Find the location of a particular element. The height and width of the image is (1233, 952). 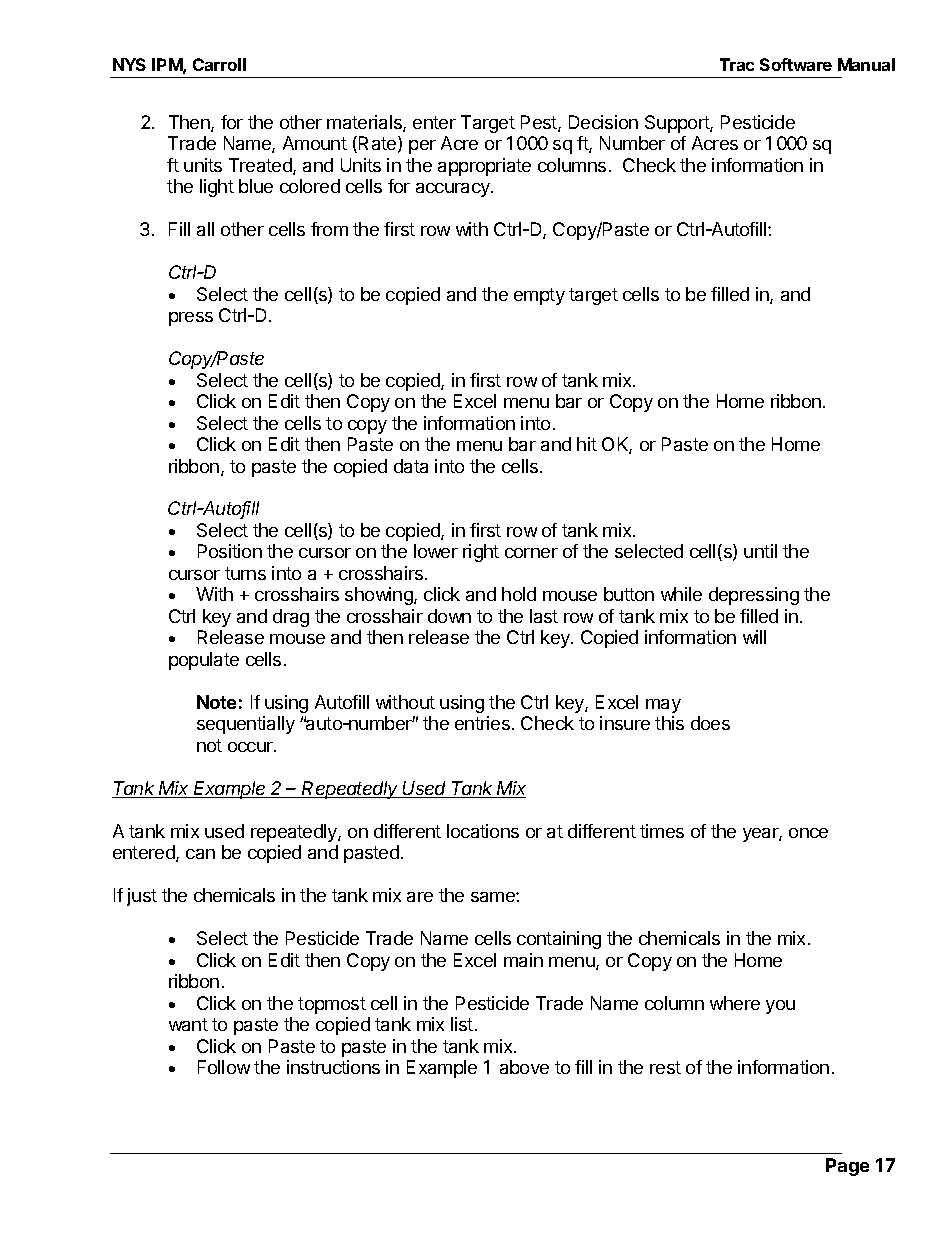

hold is located at coordinates (519, 594).
